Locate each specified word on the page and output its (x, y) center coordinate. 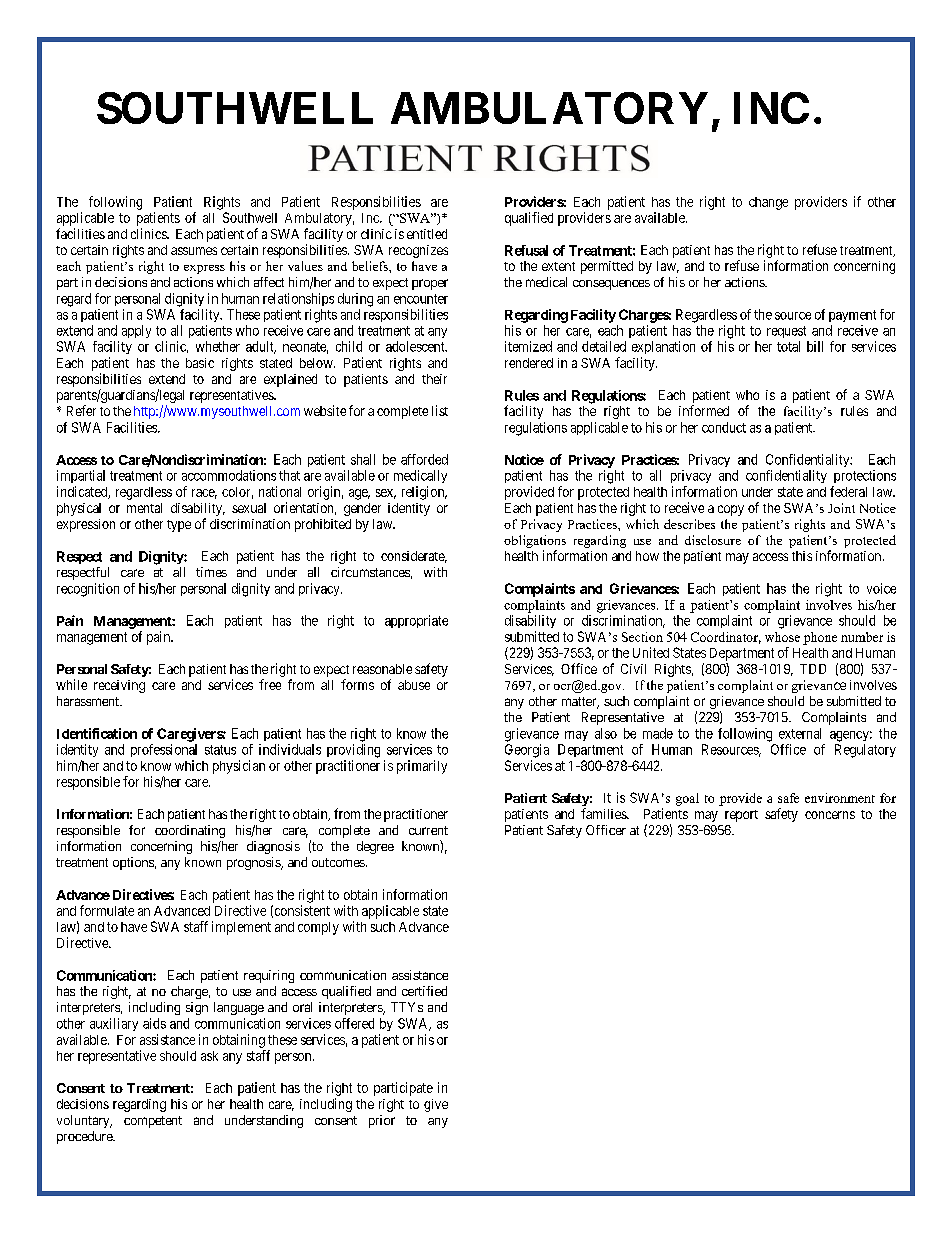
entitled (427, 234)
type (179, 526)
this (802, 556)
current (428, 830)
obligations (535, 543)
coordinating (190, 831)
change (768, 203)
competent (153, 1122)
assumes (194, 251)
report (741, 816)
